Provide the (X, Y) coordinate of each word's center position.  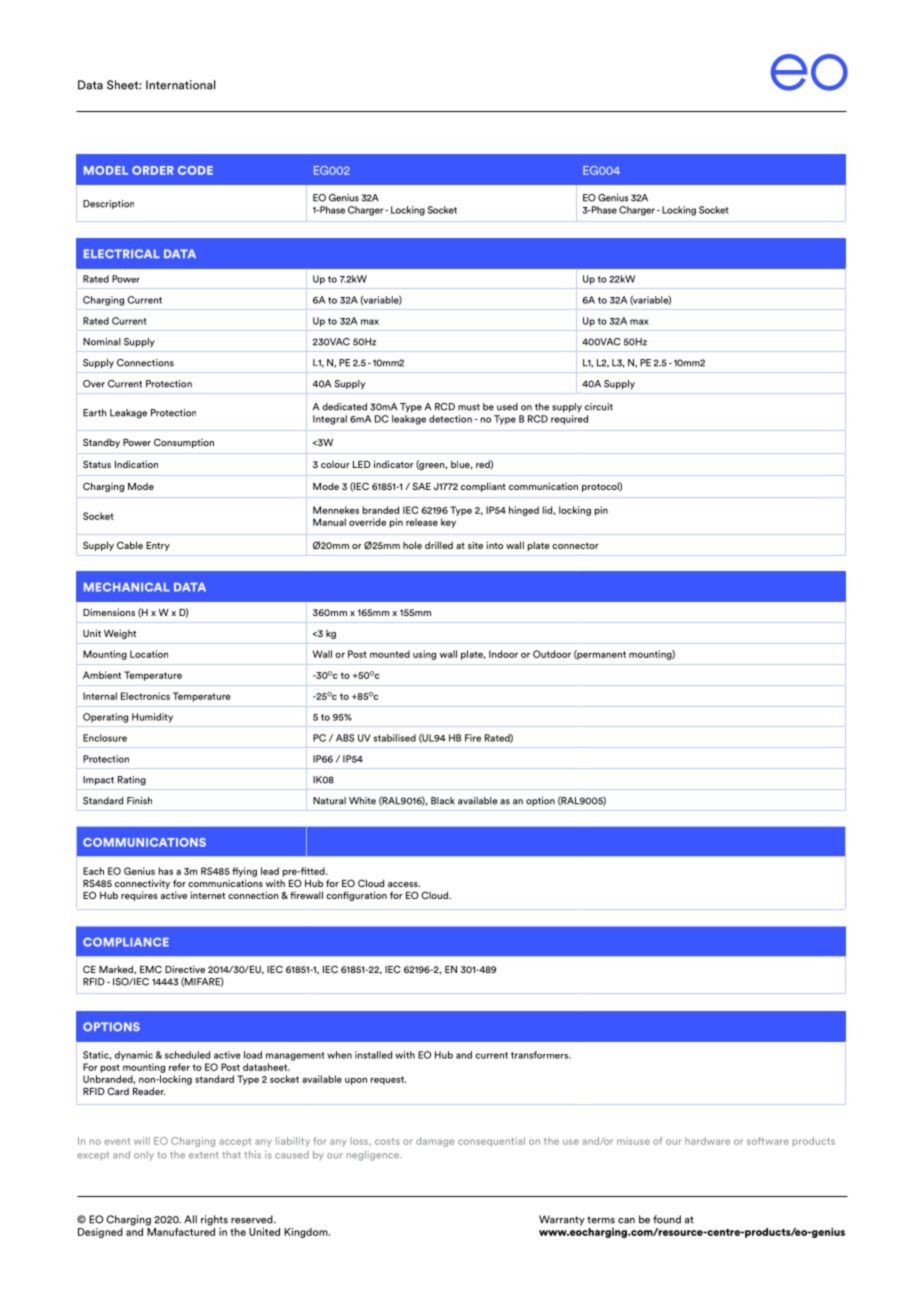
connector (575, 545)
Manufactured (181, 1230)
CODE (195, 170)
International (180, 85)
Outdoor (552, 654)
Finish (139, 801)
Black (443, 801)
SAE (421, 486)
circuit (599, 407)
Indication (136, 464)
